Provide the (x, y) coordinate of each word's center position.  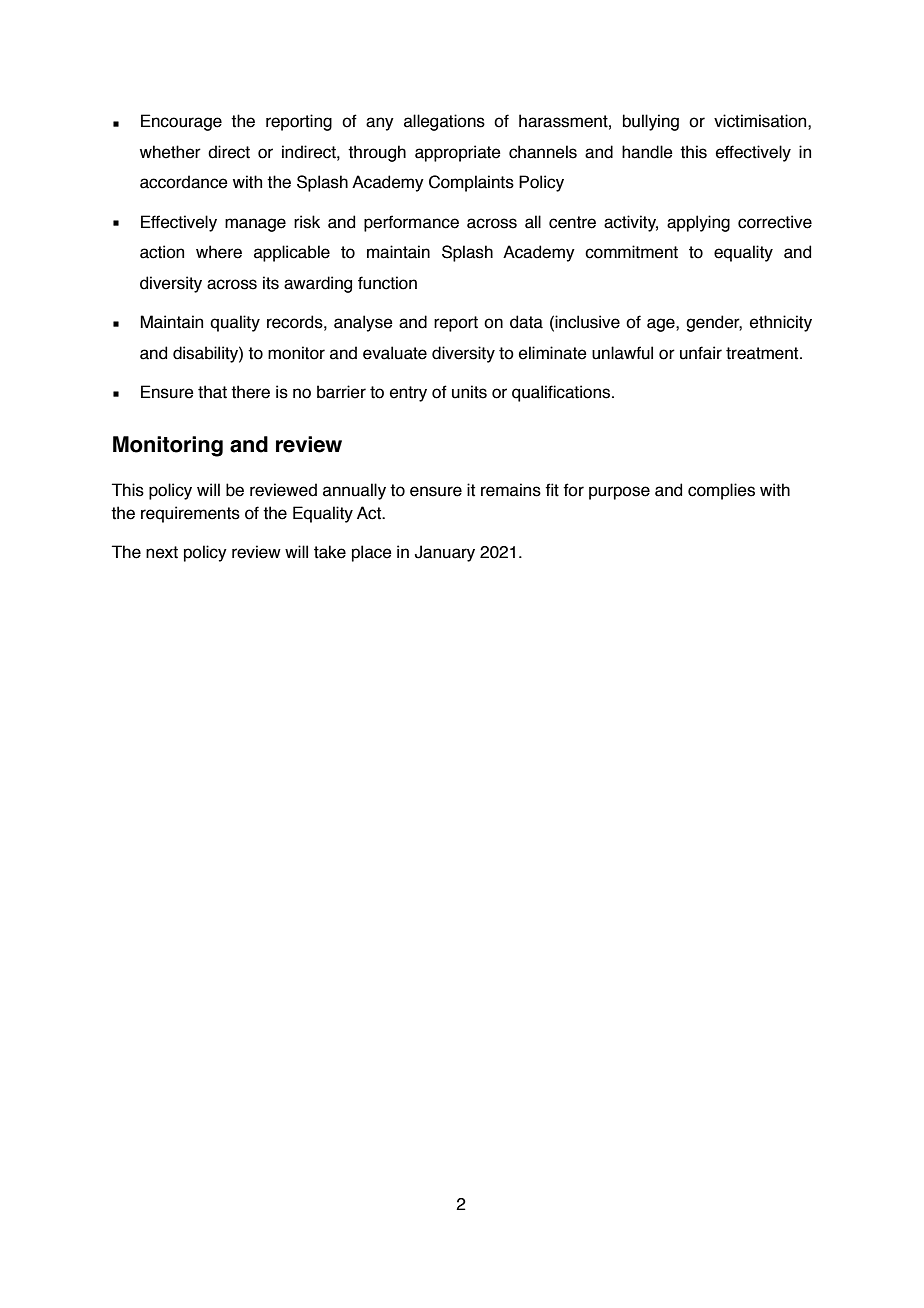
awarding (318, 284)
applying (698, 223)
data (526, 322)
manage (255, 225)
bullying (651, 122)
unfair (701, 353)
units (469, 392)
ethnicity (781, 323)
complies (721, 491)
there (250, 392)
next (162, 552)
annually (354, 491)
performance (411, 223)
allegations (444, 122)
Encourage (181, 122)
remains (511, 490)
